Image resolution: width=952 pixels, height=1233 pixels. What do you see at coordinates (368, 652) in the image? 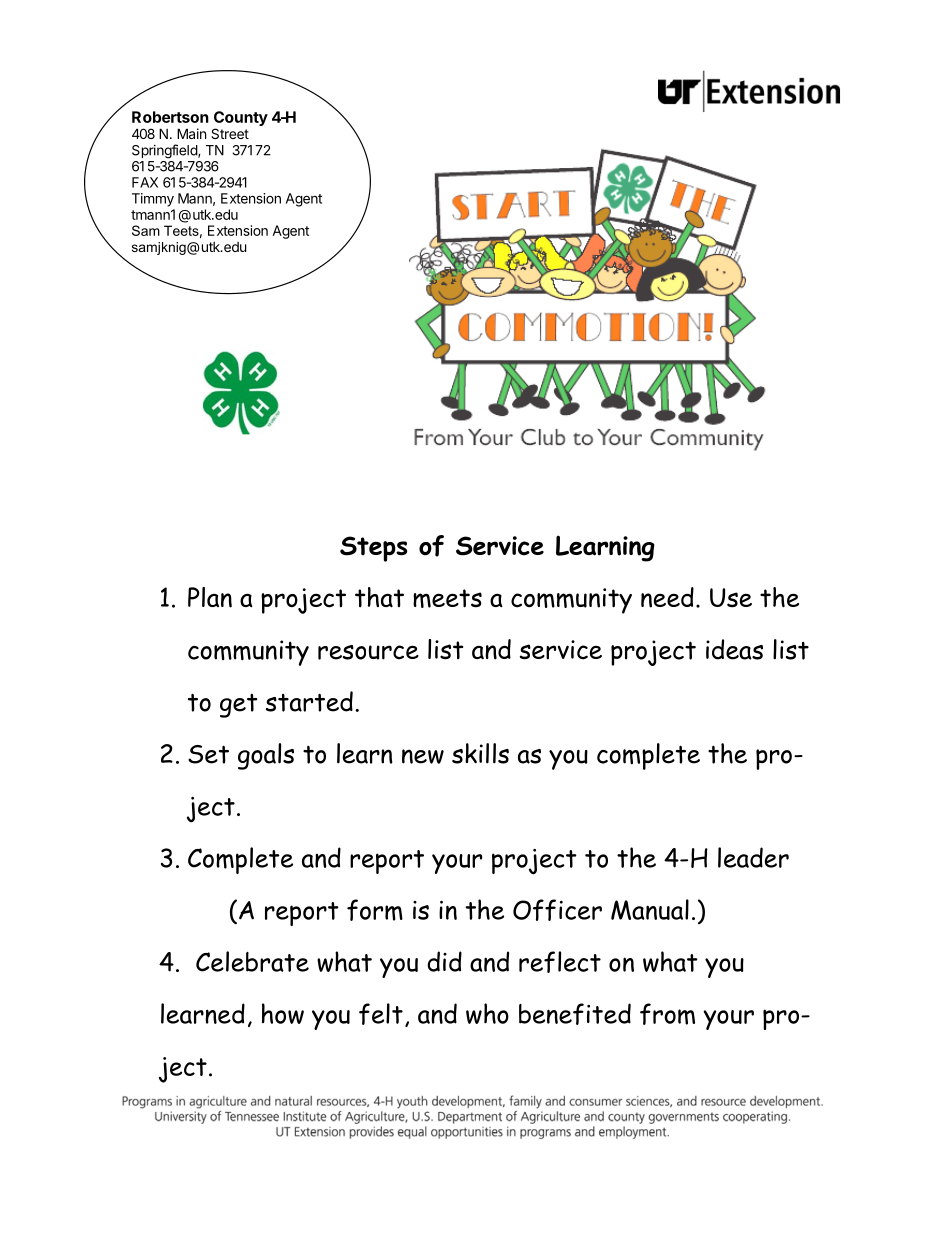
I see `resource` at bounding box center [368, 652].
